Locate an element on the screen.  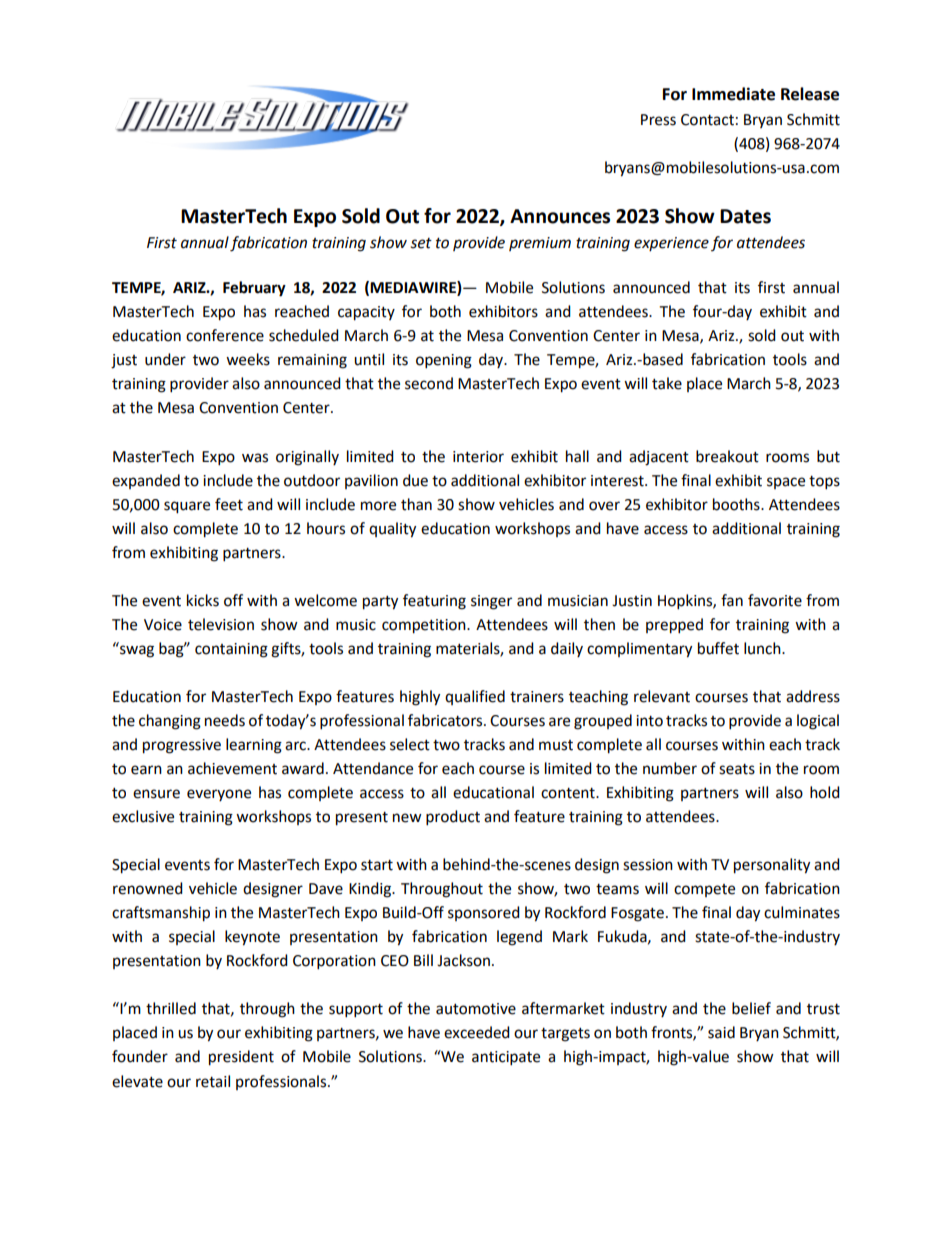
president is located at coordinates (241, 1058).
